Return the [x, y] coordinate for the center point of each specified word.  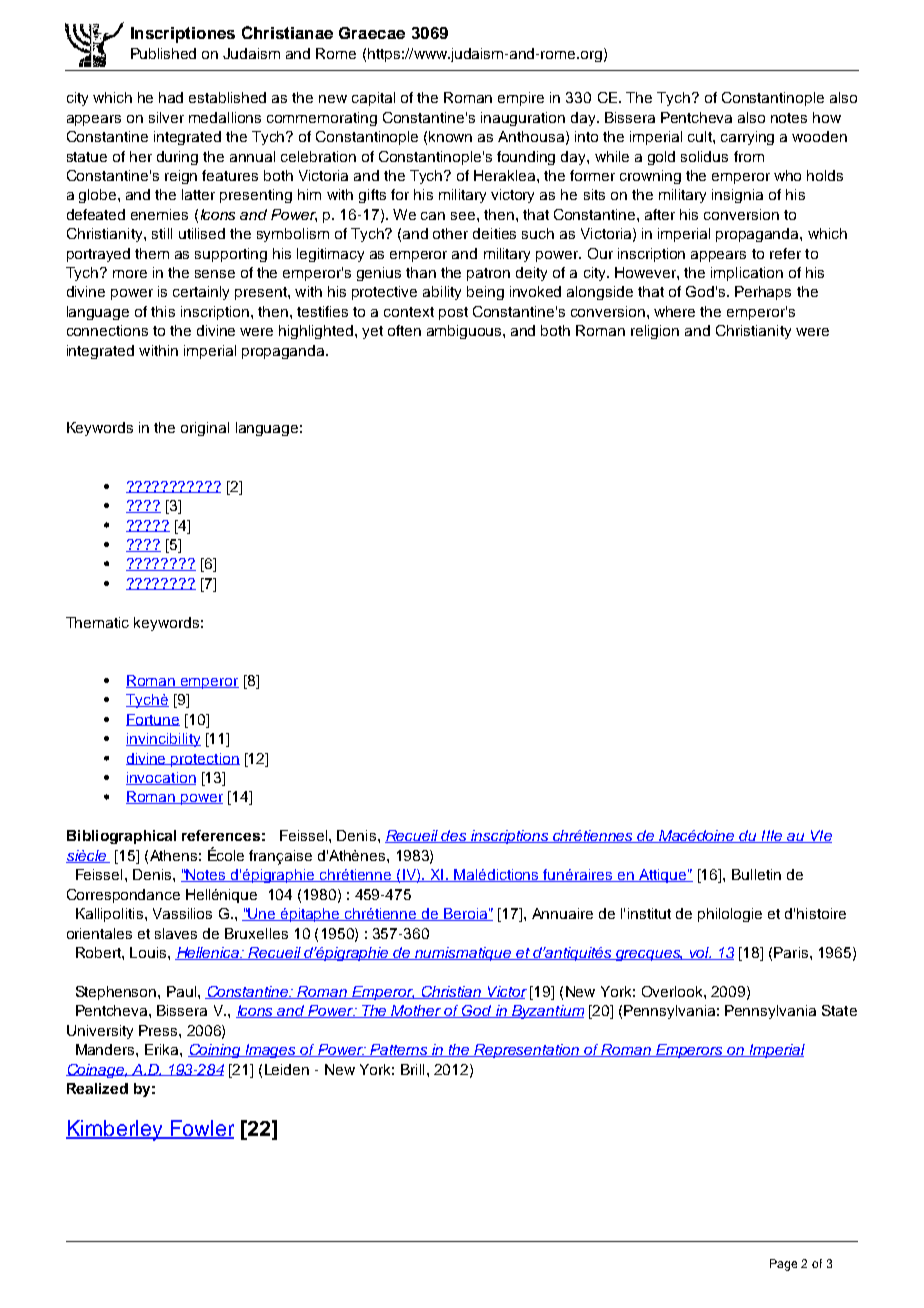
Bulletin [756, 874]
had [171, 97]
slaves [176, 933]
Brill [412, 1069]
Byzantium [547, 1012]
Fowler [201, 1129]
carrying [747, 138]
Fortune [153, 720]
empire [521, 99]
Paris [792, 952]
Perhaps [763, 293]
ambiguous [465, 332]
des [454, 836]
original [205, 429]
